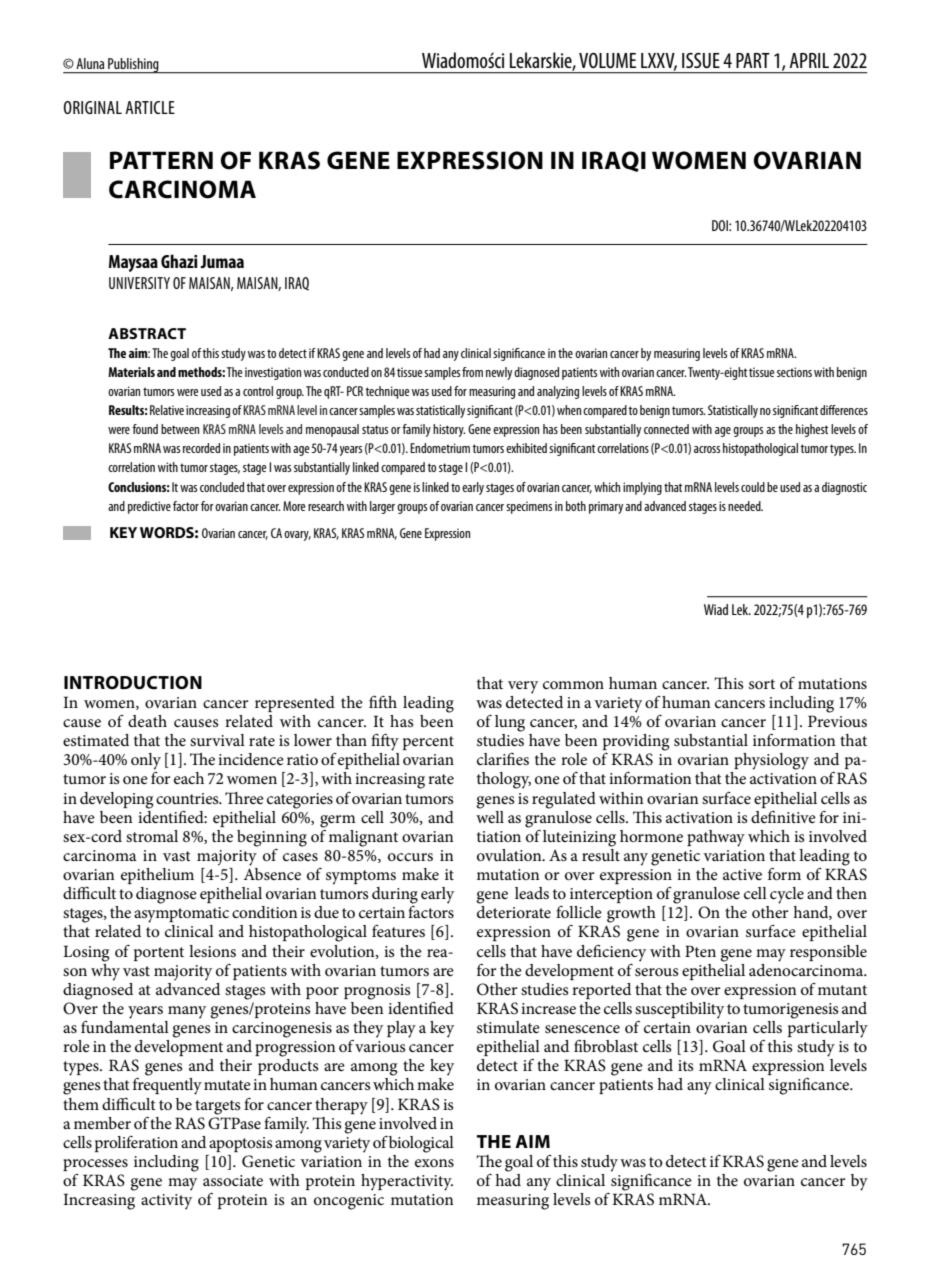 Image resolution: width=926 pixels, height=1288 pixels. I want to click on sort, so click(762, 684).
